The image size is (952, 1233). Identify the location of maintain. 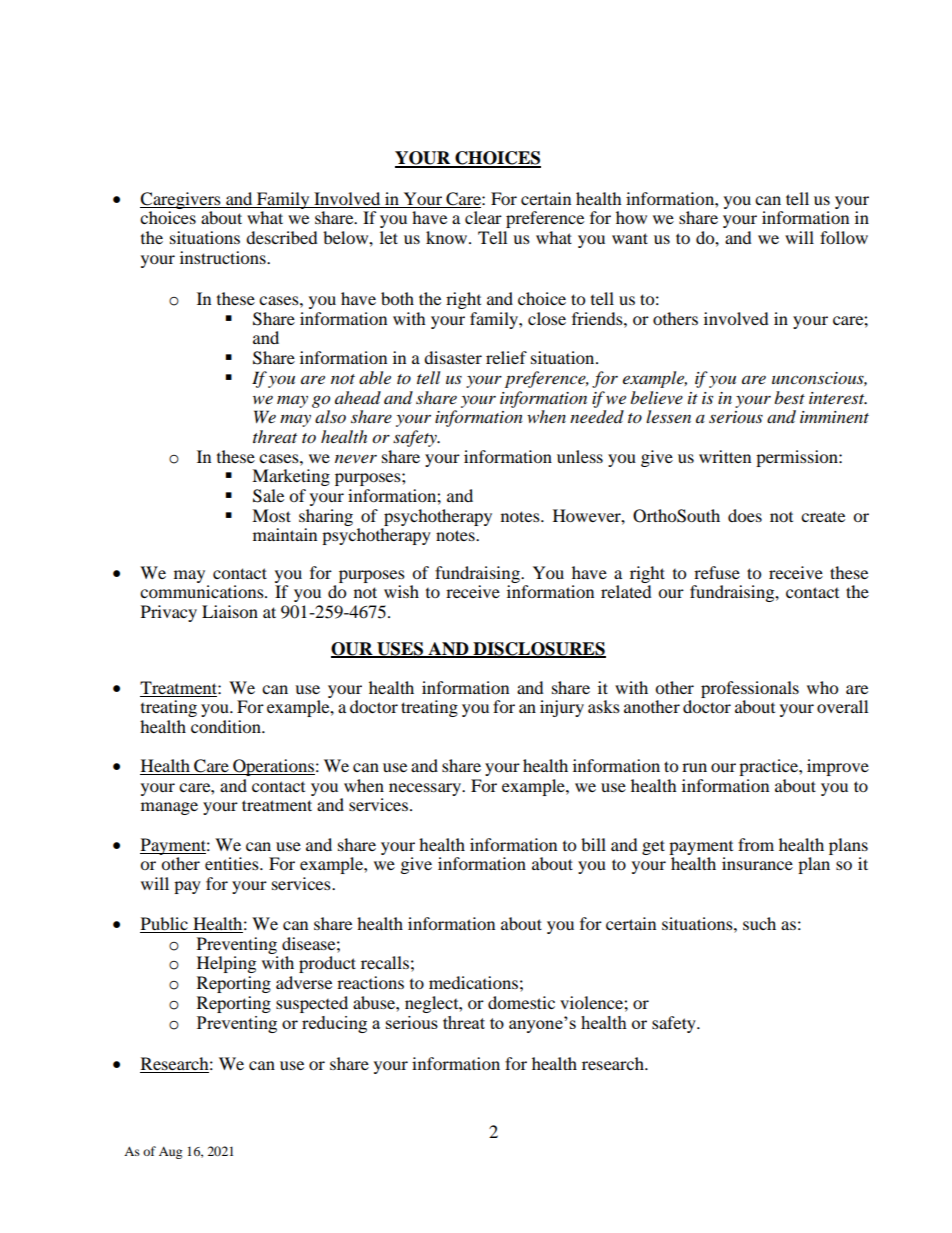
(285, 534).
